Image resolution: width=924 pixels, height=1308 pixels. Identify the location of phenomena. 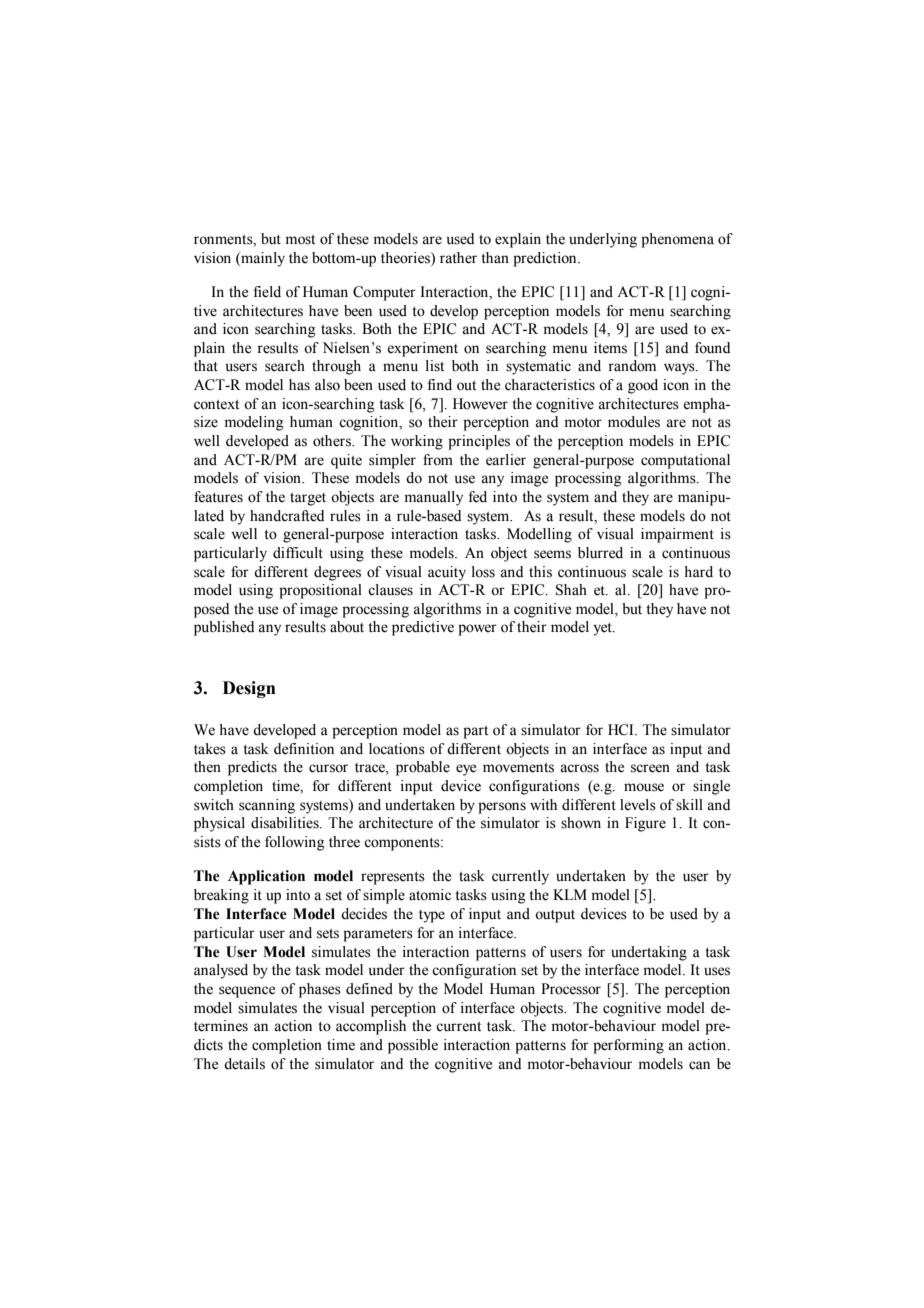
(677, 240).
